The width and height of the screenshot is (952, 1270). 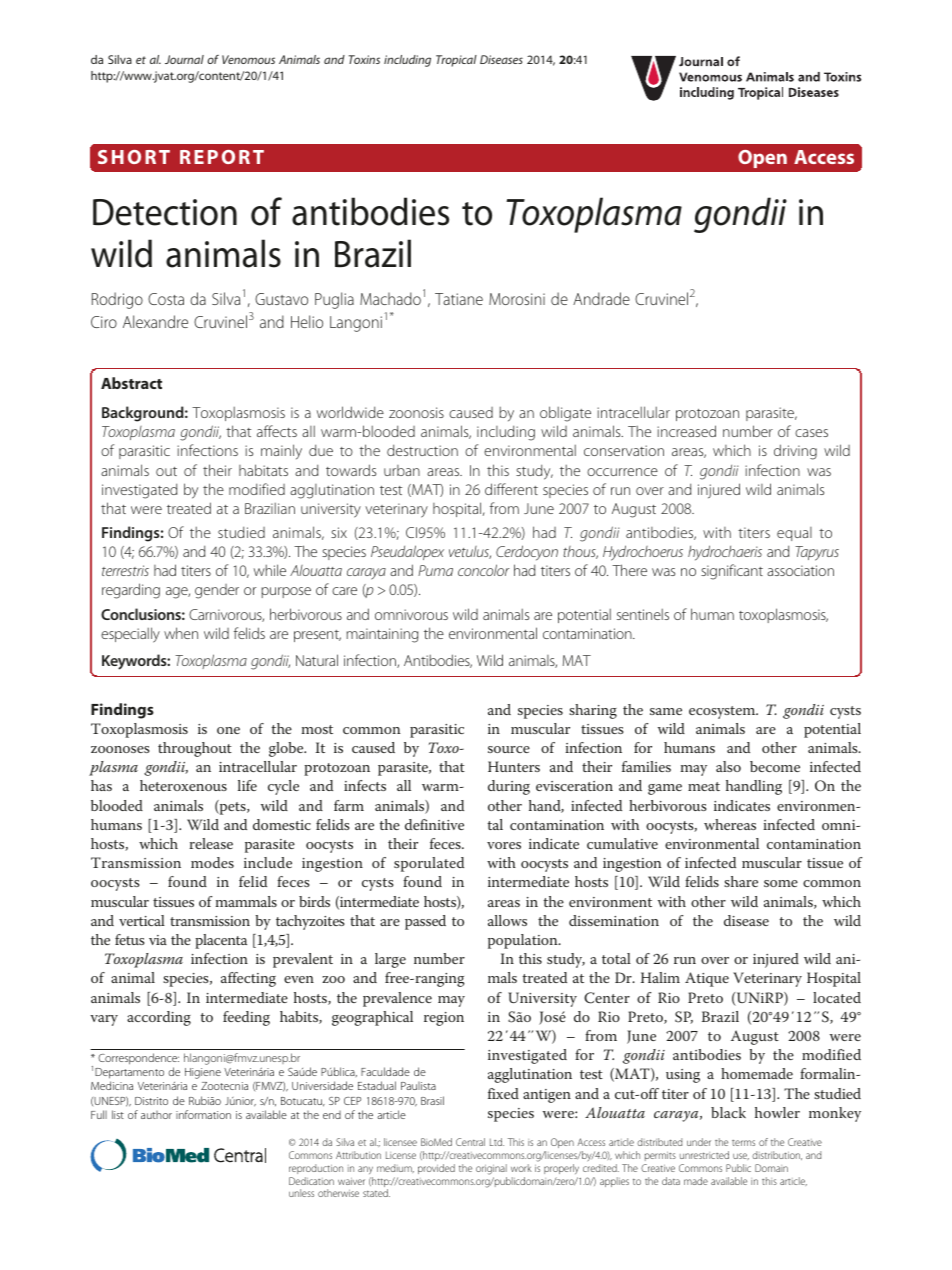 I want to click on definitive, so click(x=434, y=824).
